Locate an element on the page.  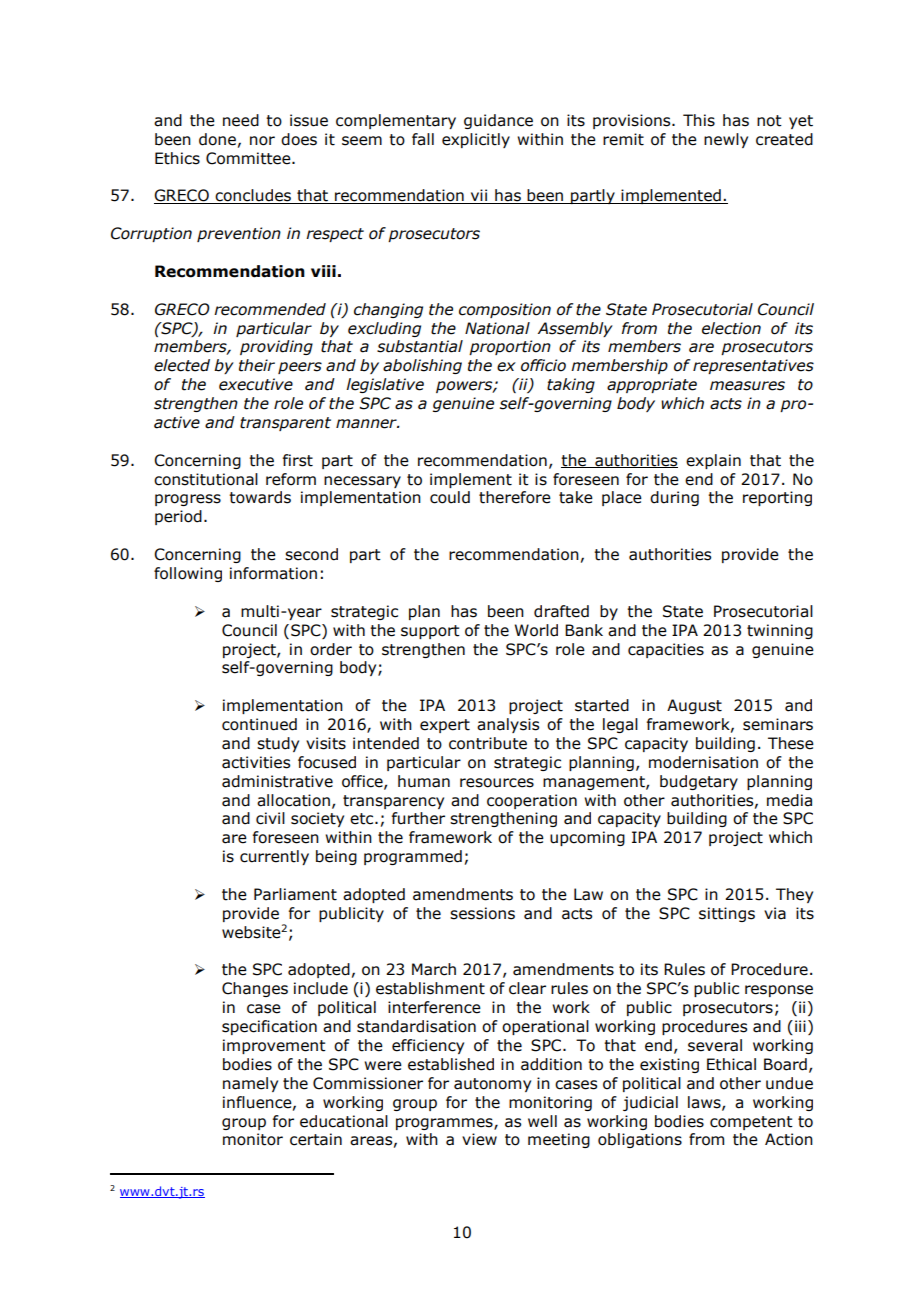
following is located at coordinates (188, 574).
